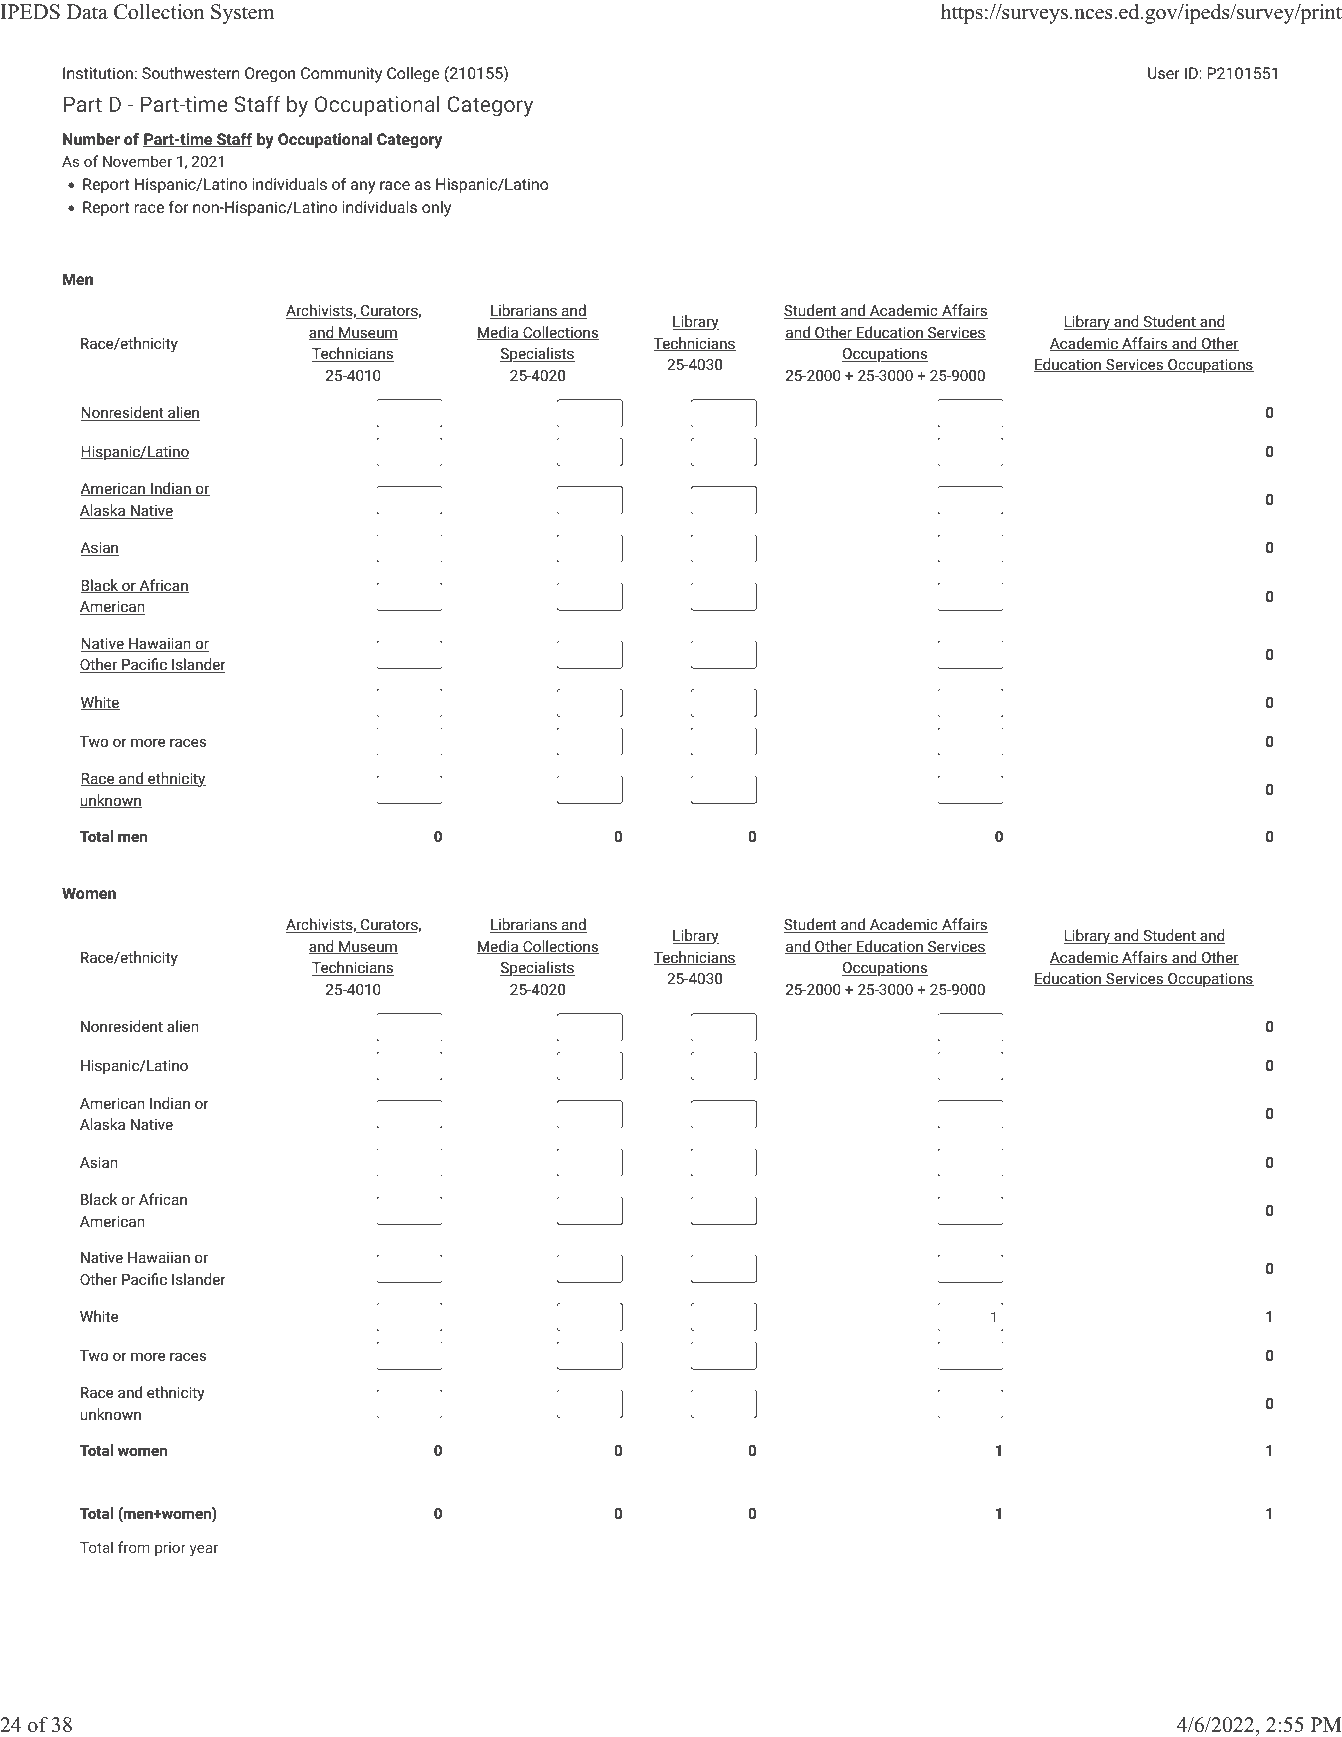  Describe the element at coordinates (134, 1547) in the screenshot. I see `from` at that location.
